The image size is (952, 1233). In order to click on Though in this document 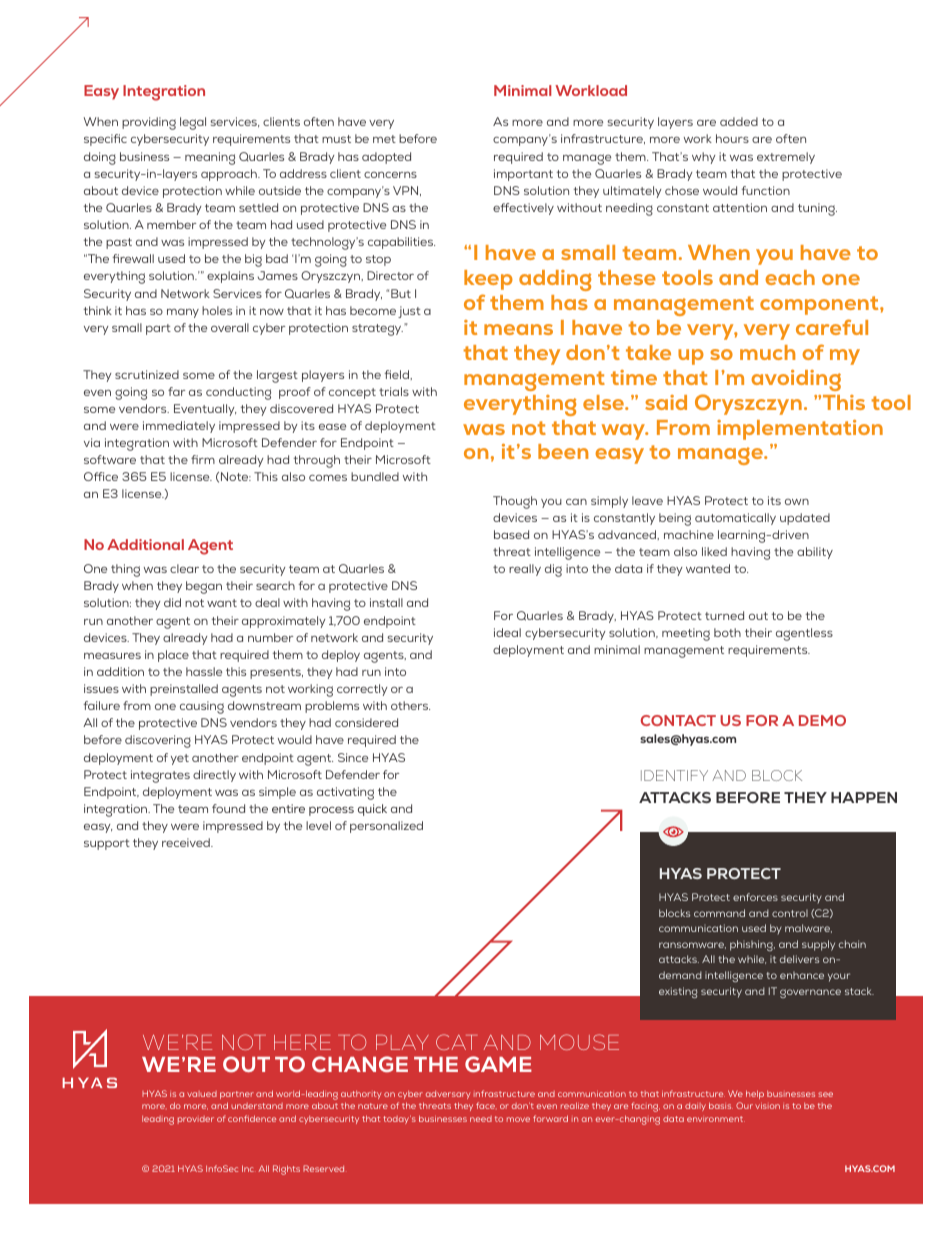, I will do `click(515, 502)`.
